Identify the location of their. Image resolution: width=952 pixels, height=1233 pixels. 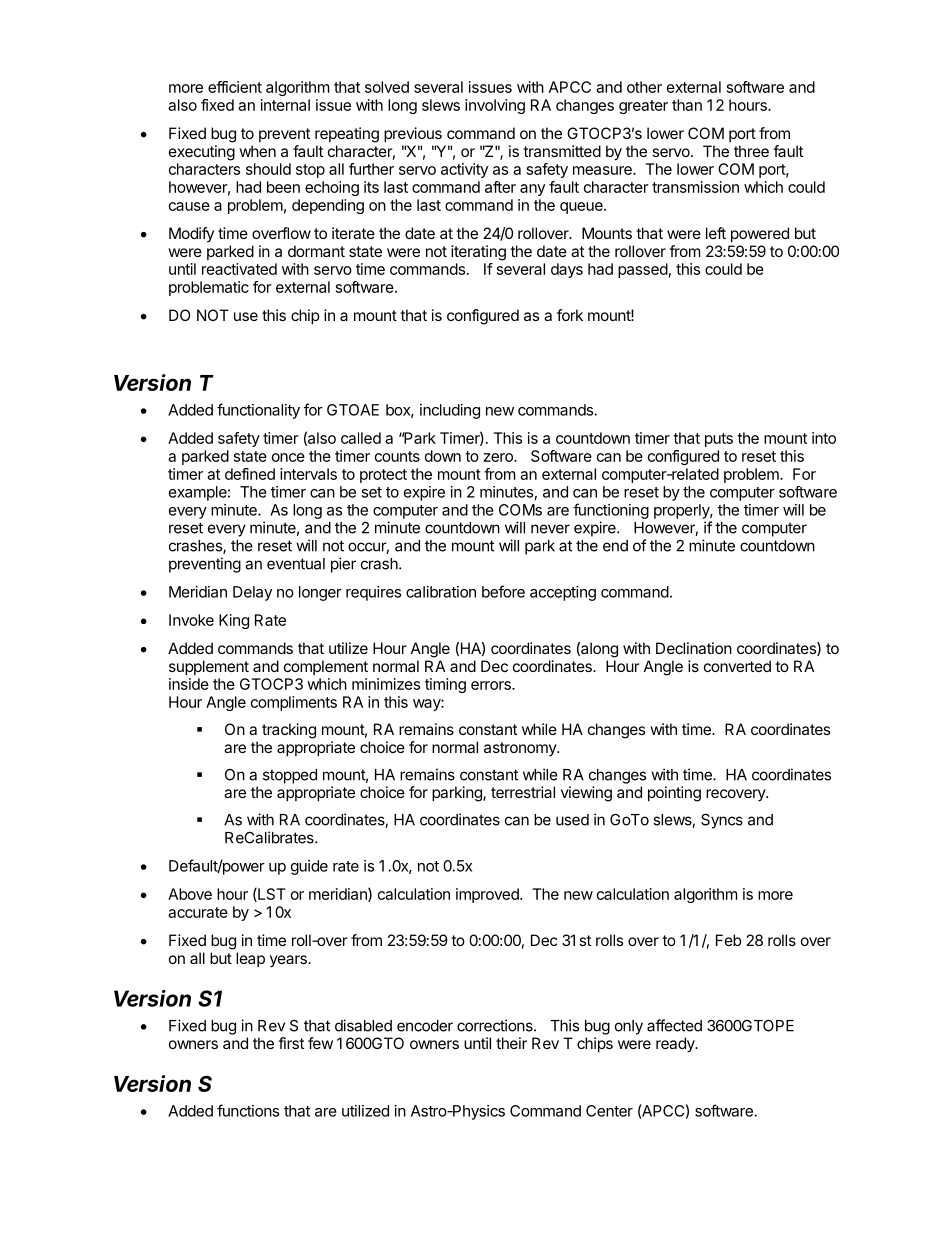
(511, 1043).
